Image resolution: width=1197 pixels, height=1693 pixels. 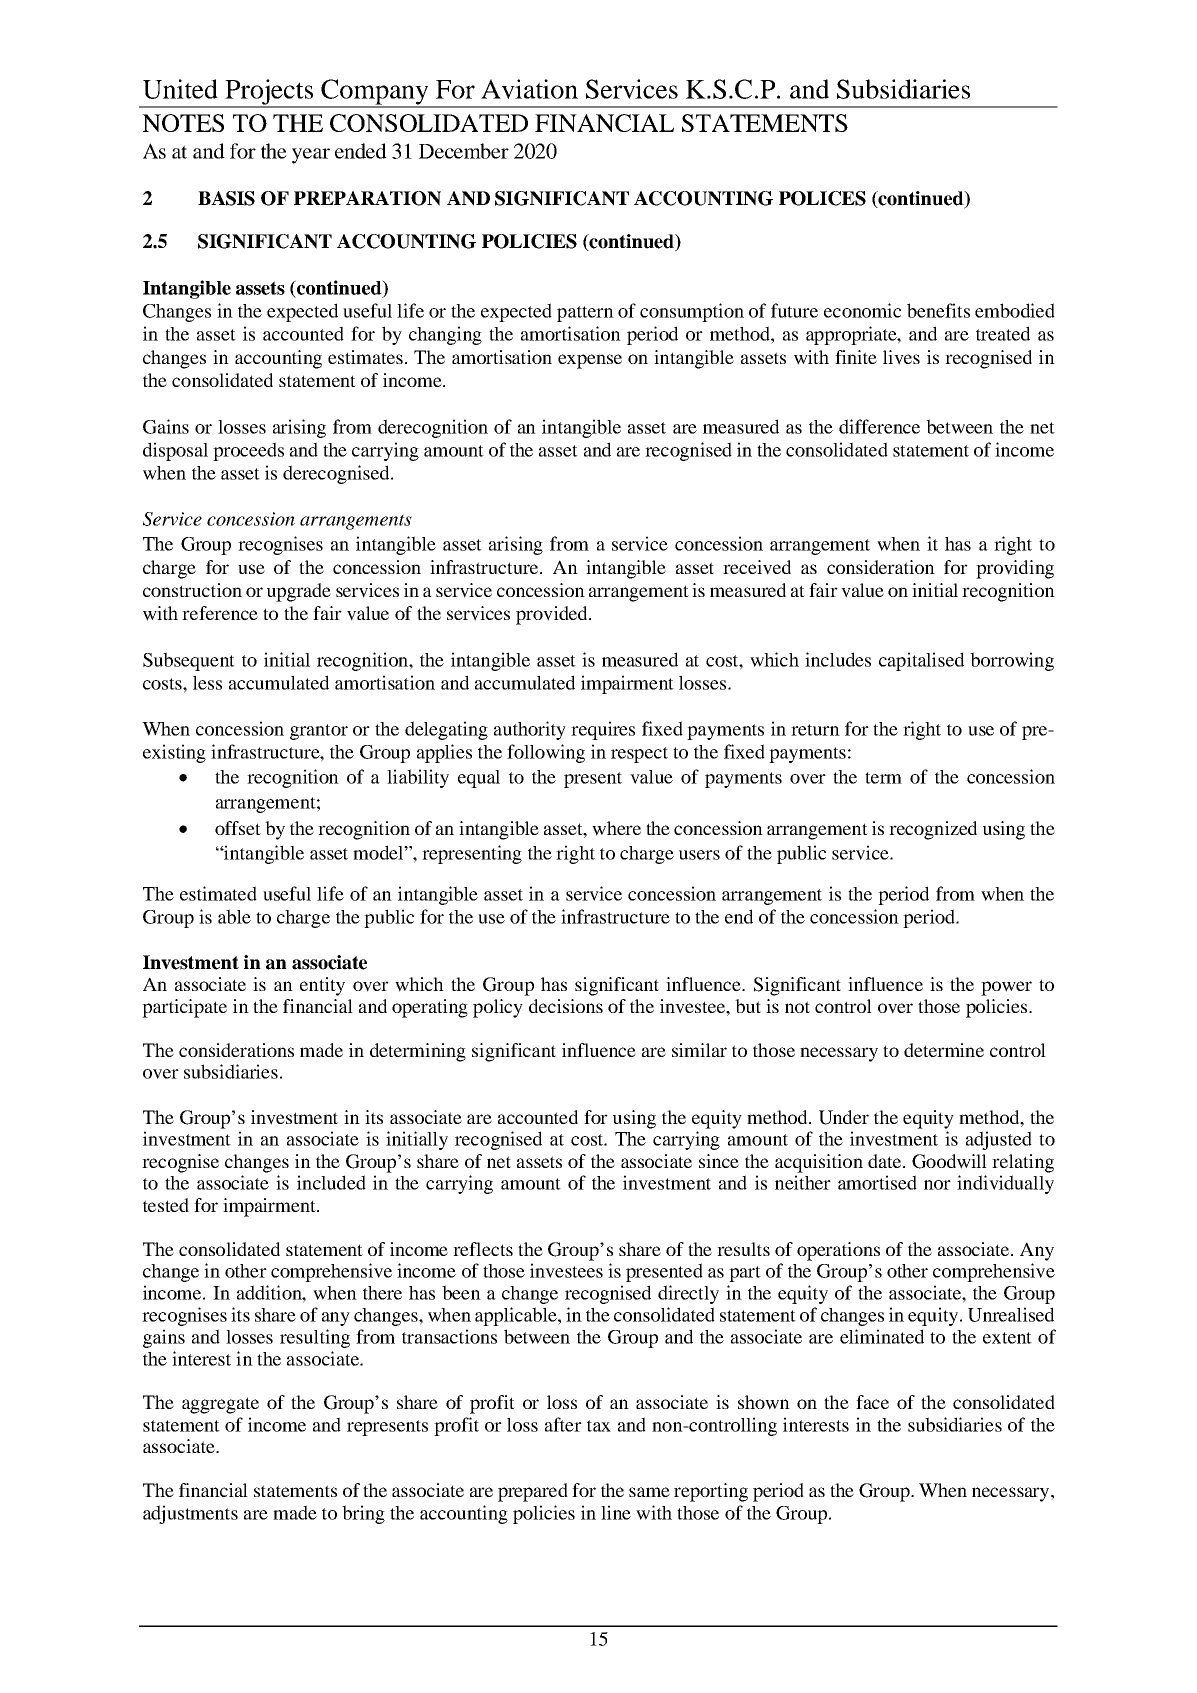 What do you see at coordinates (269, 93) in the screenshot?
I see `Projects` at bounding box center [269, 93].
